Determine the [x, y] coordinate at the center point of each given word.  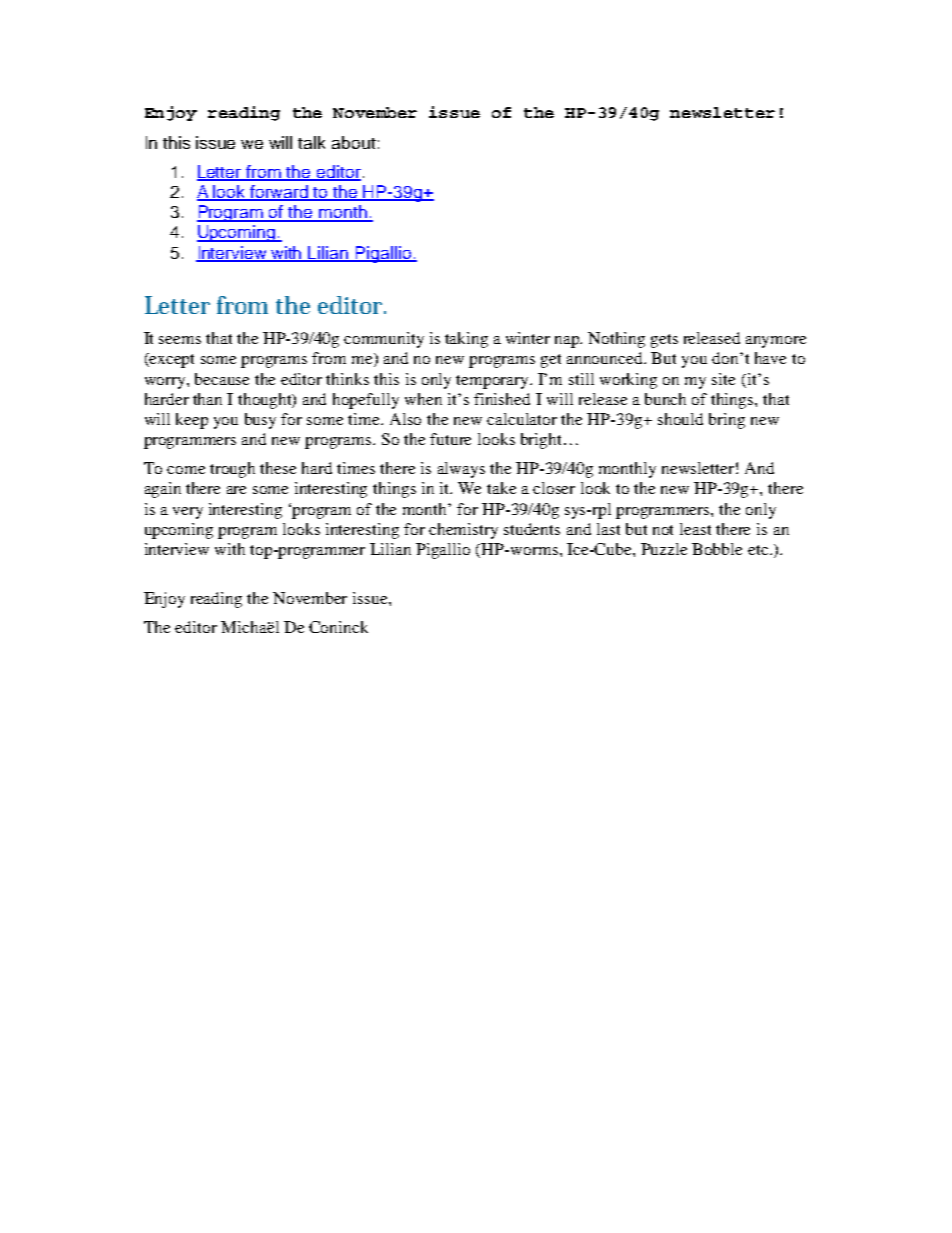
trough [232, 470]
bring [727, 421]
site [723, 379]
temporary [494, 382]
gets [664, 341]
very [188, 513]
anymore [776, 342]
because [222, 379]
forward [280, 193]
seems [180, 340]
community [384, 340]
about [354, 142]
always [461, 470]
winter [528, 338]
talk [311, 142]
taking [466, 340]
